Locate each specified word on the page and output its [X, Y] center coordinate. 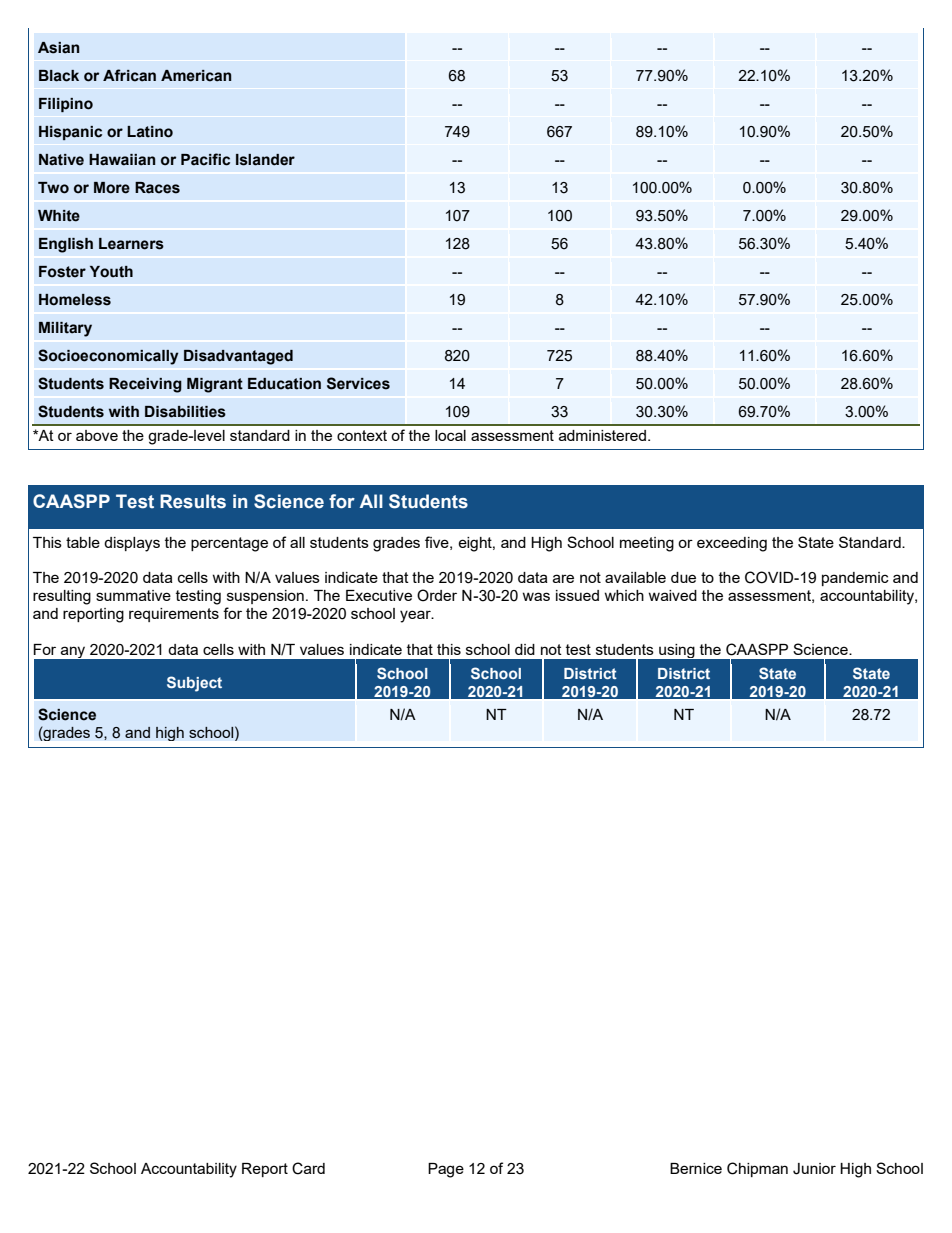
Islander [265, 160]
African [129, 75]
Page [446, 1170]
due [683, 577]
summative [133, 595]
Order [437, 595]
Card [308, 1168]
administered [604, 435]
